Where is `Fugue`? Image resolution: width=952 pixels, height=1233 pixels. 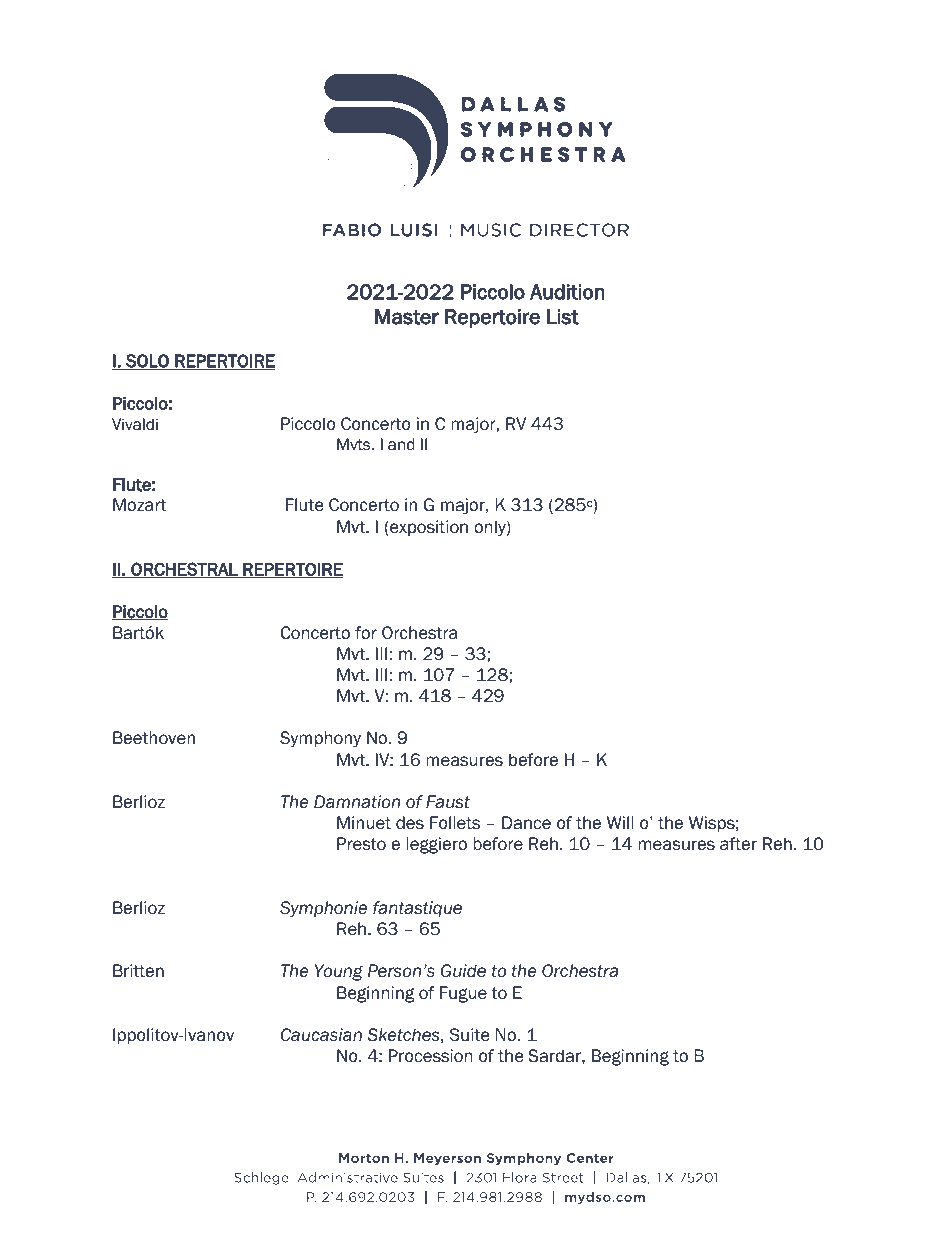
Fugue is located at coordinates (463, 994).
